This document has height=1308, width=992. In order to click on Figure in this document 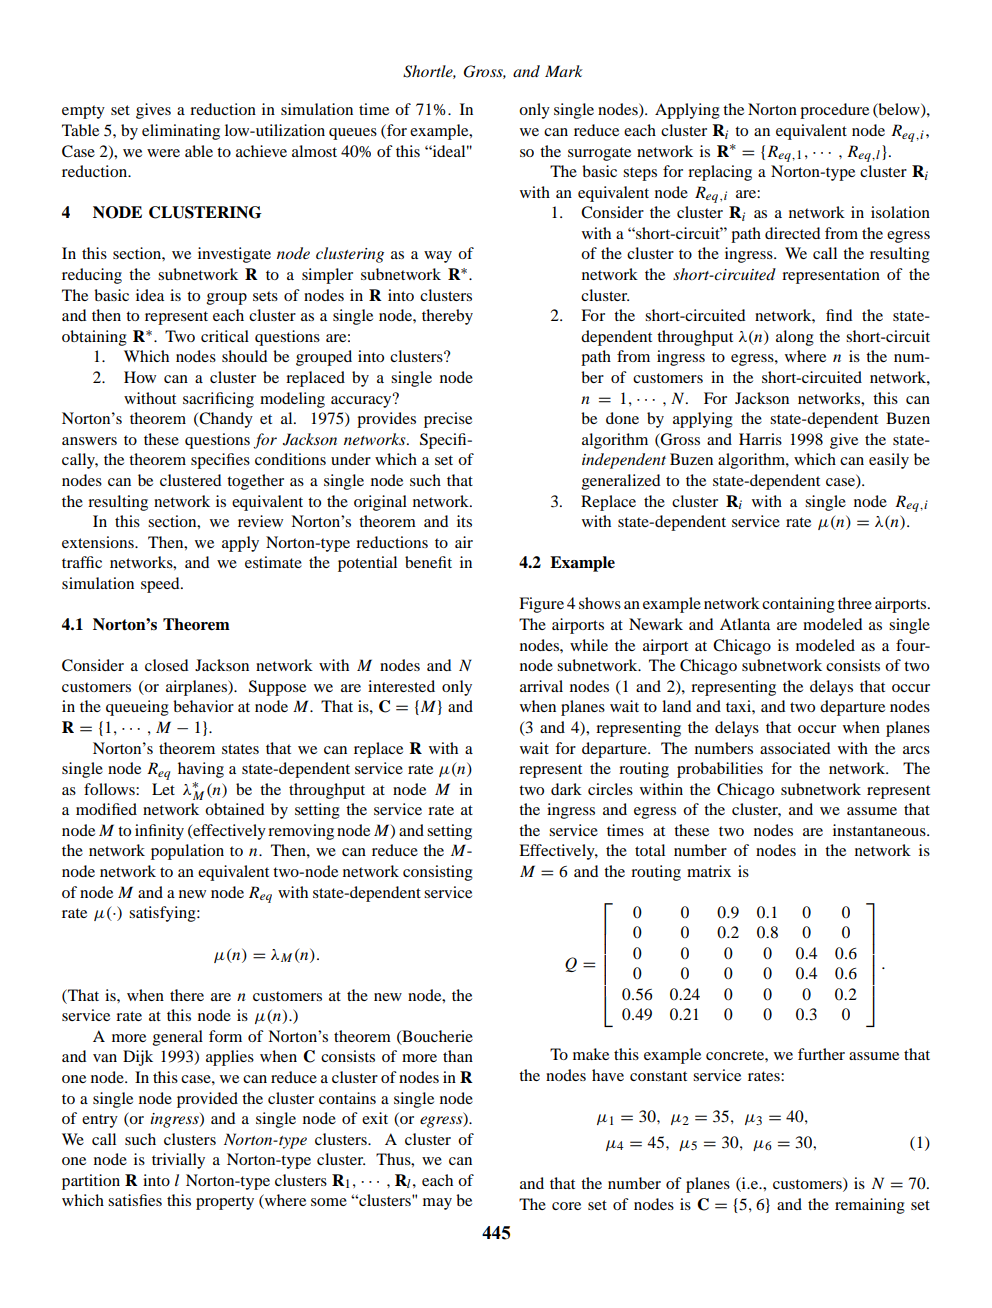, I will do `click(541, 605)`.
